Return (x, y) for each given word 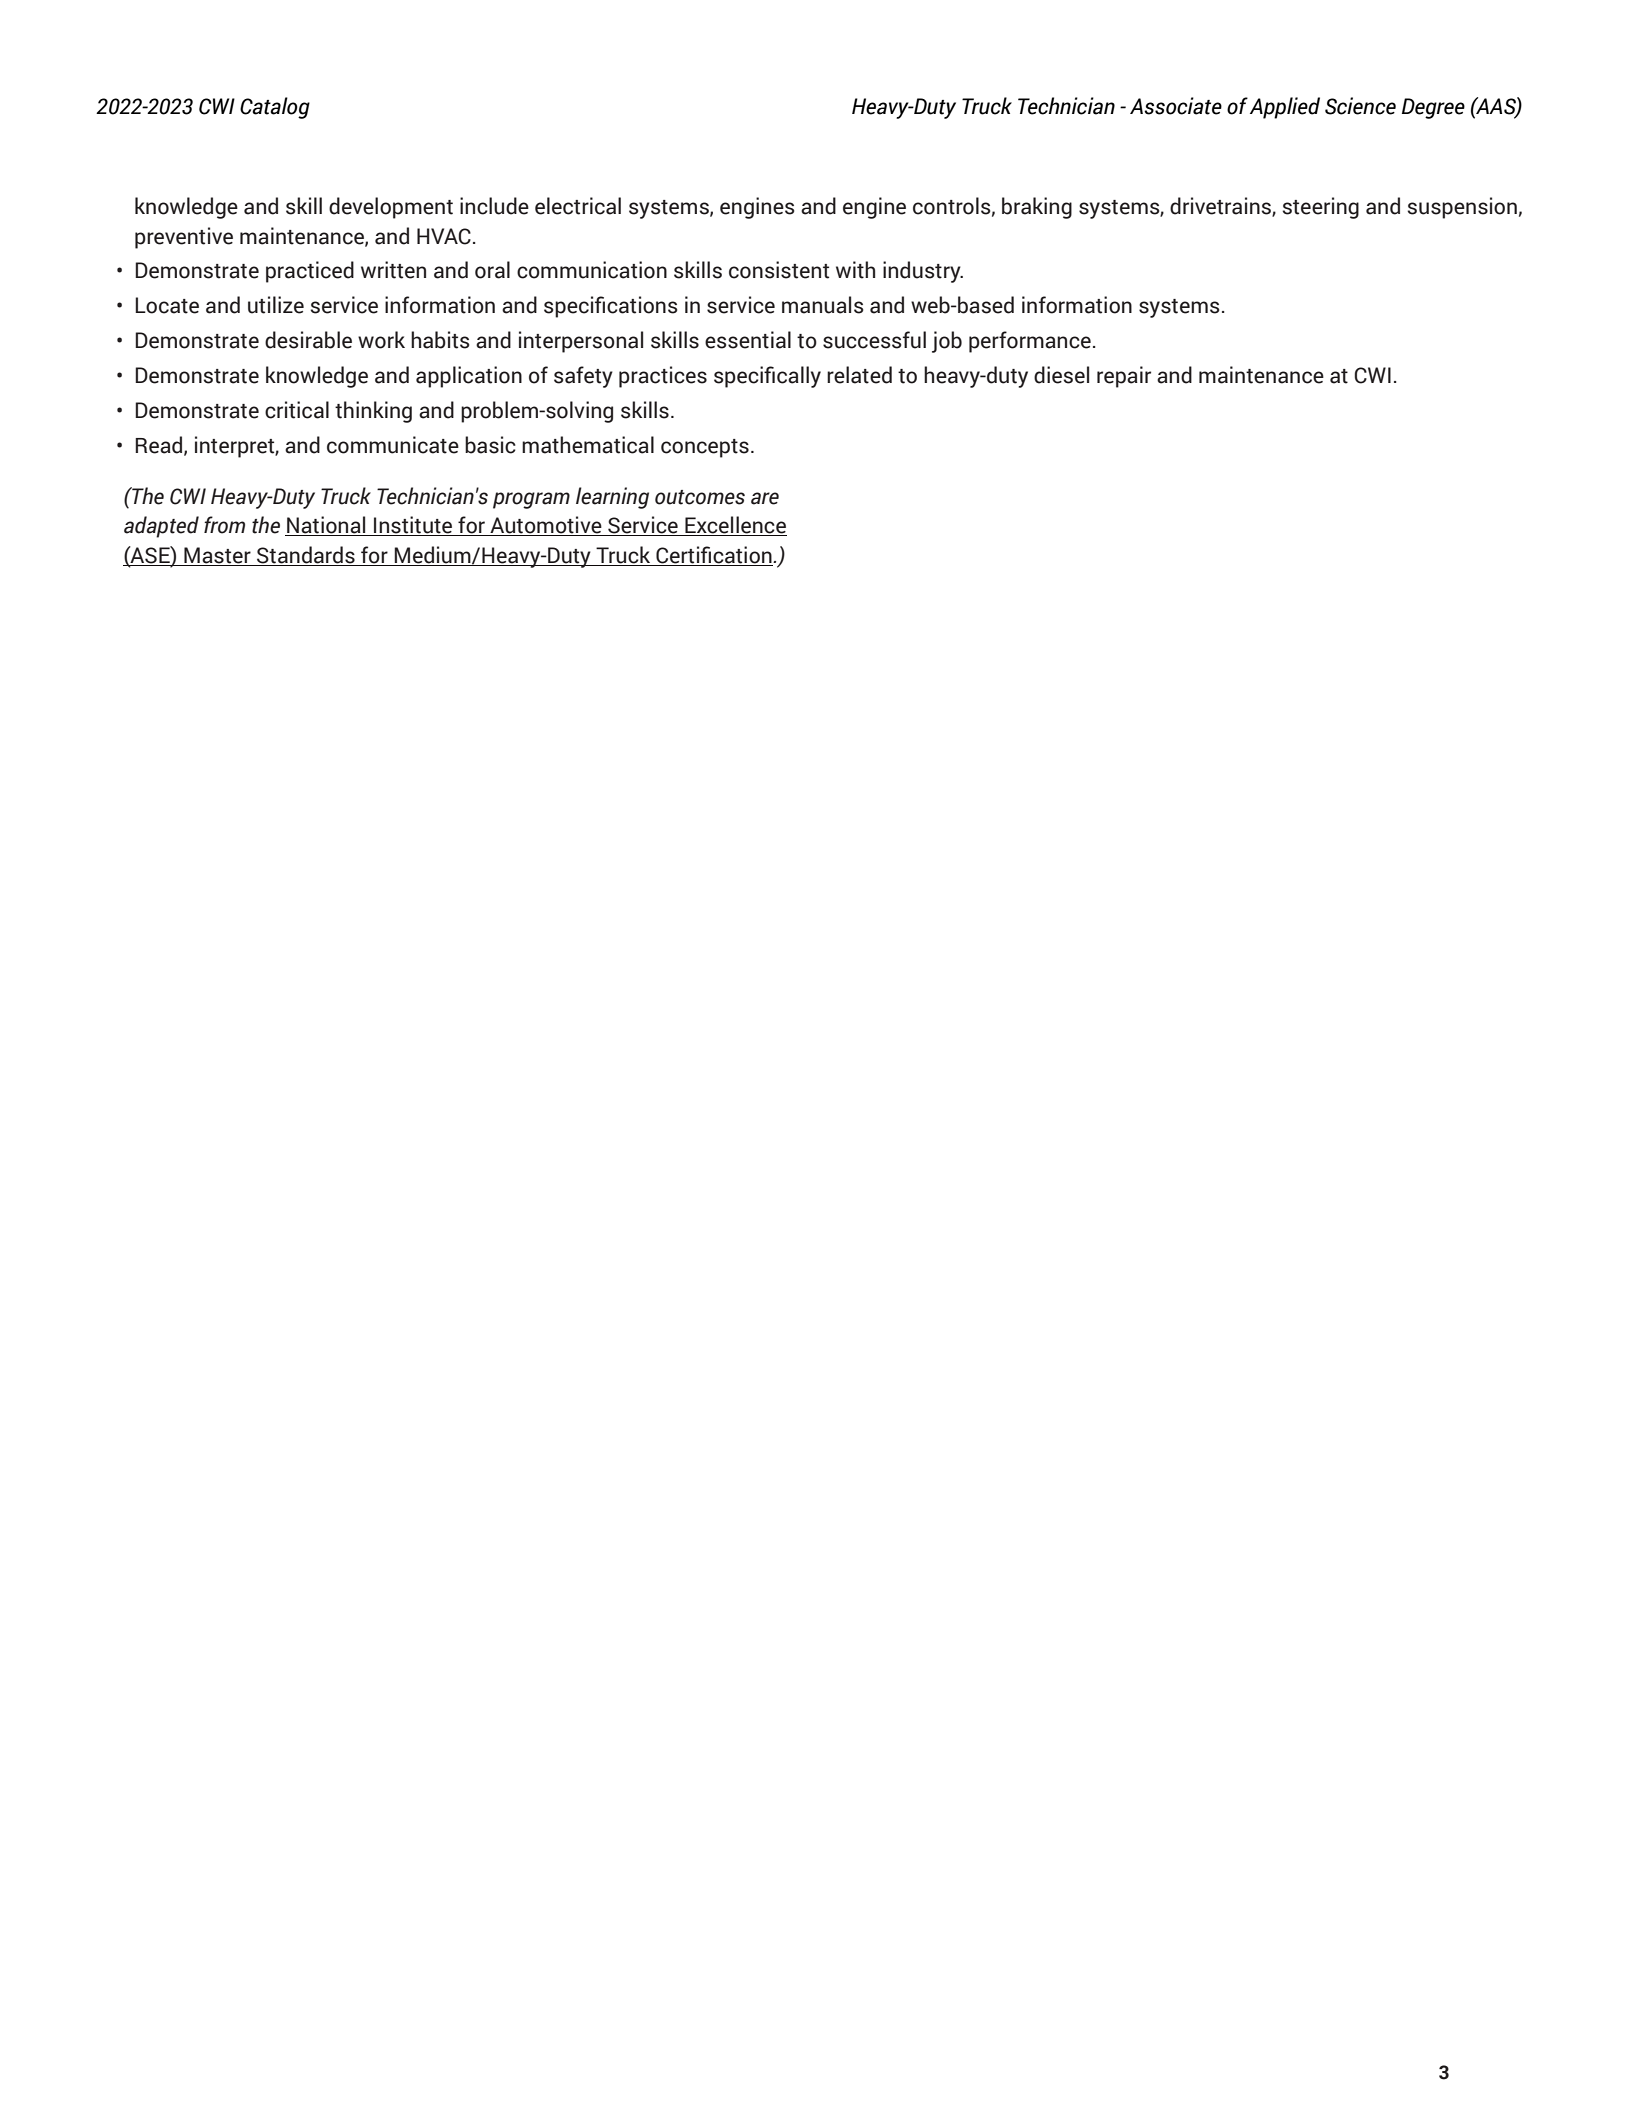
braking (1037, 208)
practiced (310, 272)
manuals (822, 305)
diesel (1061, 375)
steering (1321, 208)
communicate (393, 445)
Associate (1176, 106)
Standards (306, 556)
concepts (705, 448)
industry (923, 272)
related (859, 375)
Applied (1285, 108)
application (469, 377)
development (391, 208)
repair (1124, 377)
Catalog (275, 108)
